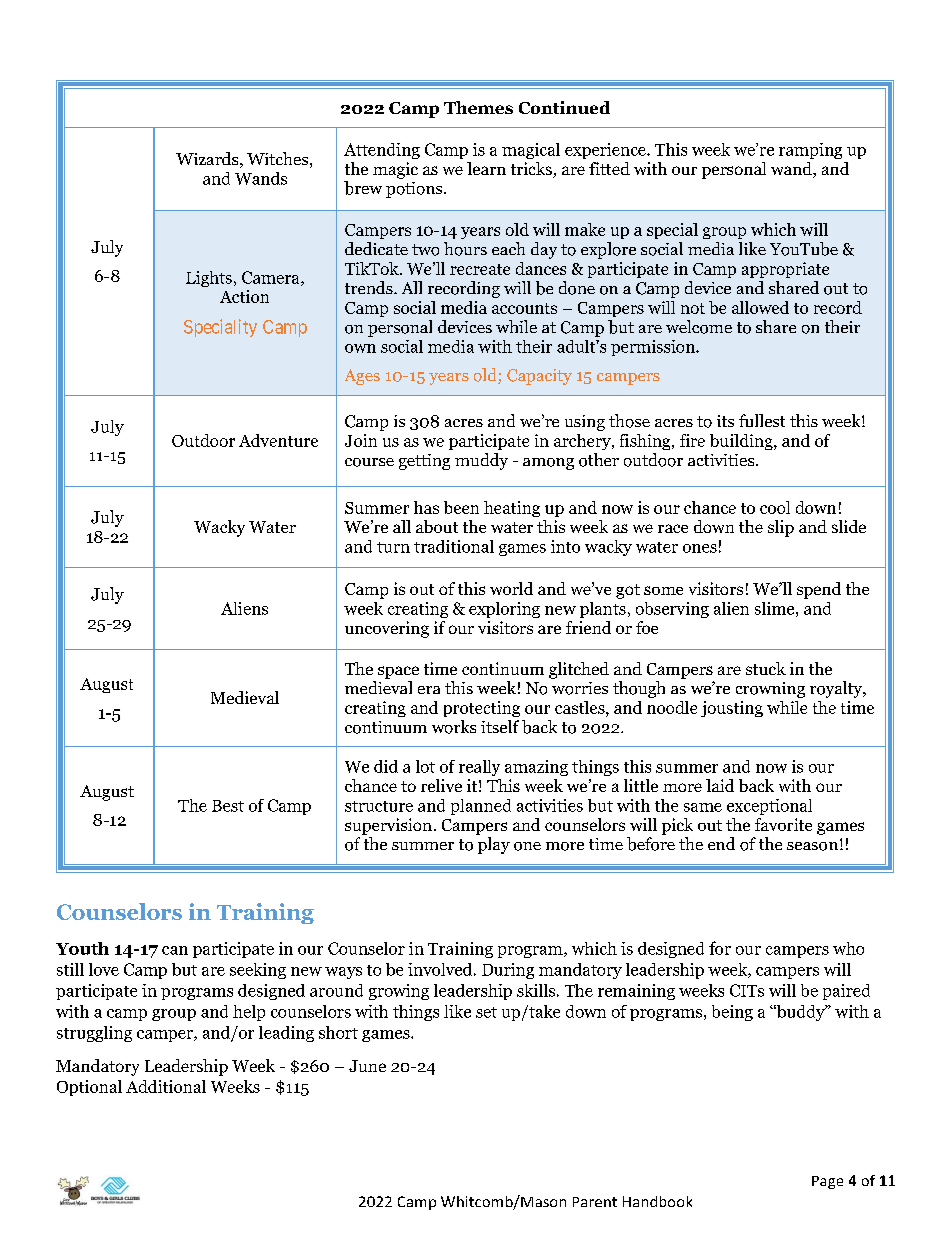 This screenshot has width=952, height=1233. What do you see at coordinates (781, 528) in the screenshot?
I see `slip` at bounding box center [781, 528].
